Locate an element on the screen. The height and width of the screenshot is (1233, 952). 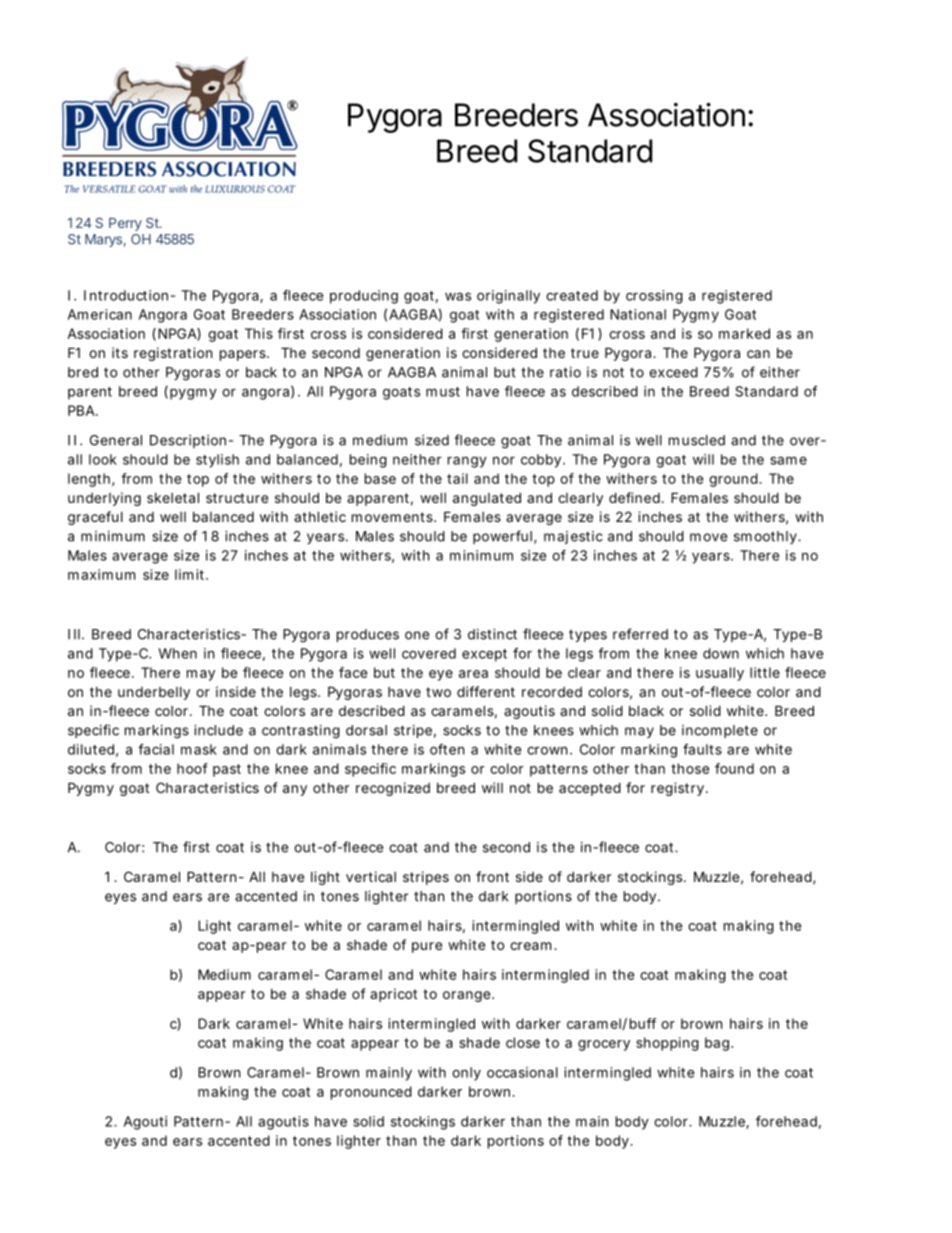
tail is located at coordinates (457, 478).
